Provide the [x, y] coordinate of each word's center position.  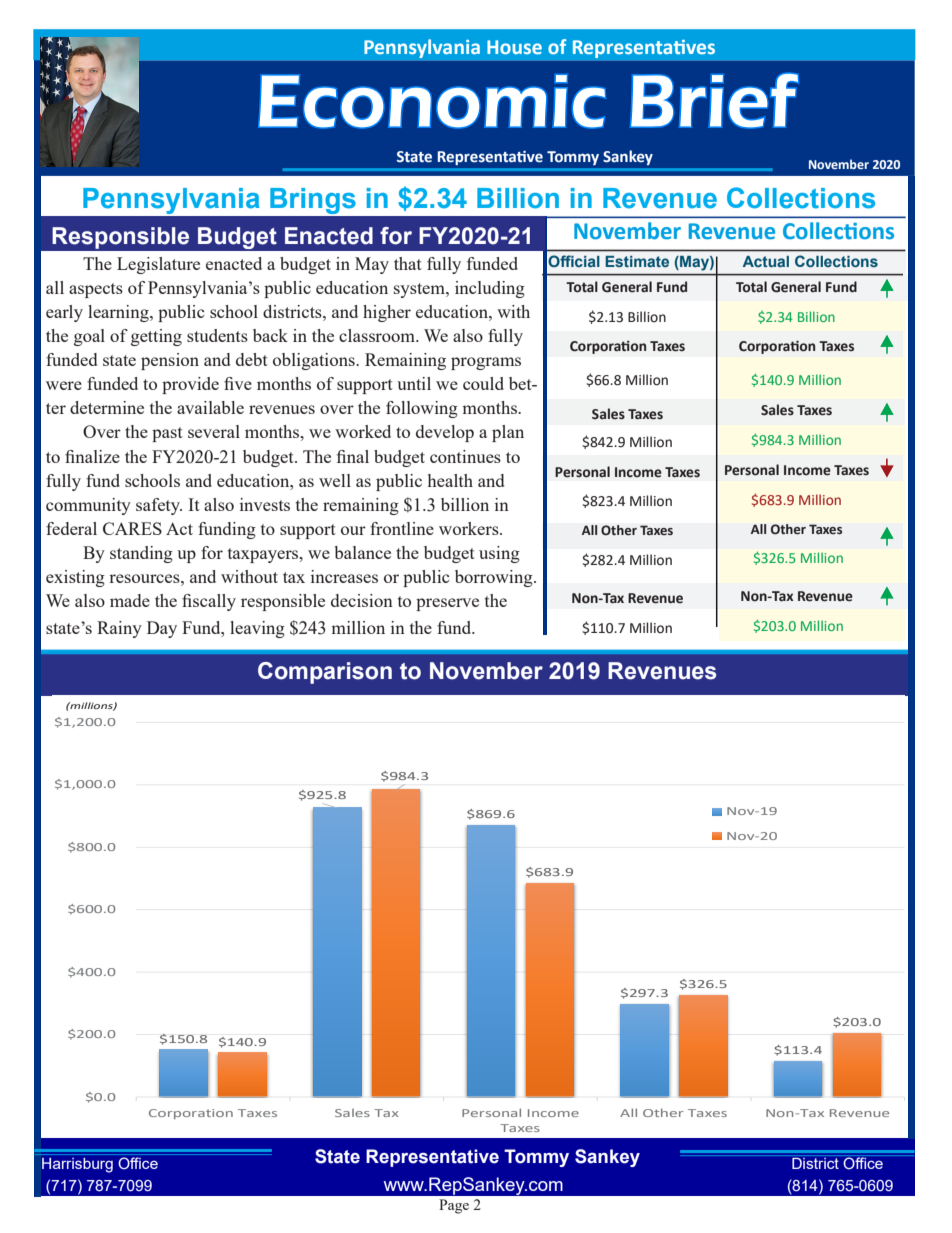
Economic [432, 101]
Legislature [158, 265]
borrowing [495, 578]
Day [162, 629]
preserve [447, 604]
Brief [714, 100]
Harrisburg [77, 1165]
